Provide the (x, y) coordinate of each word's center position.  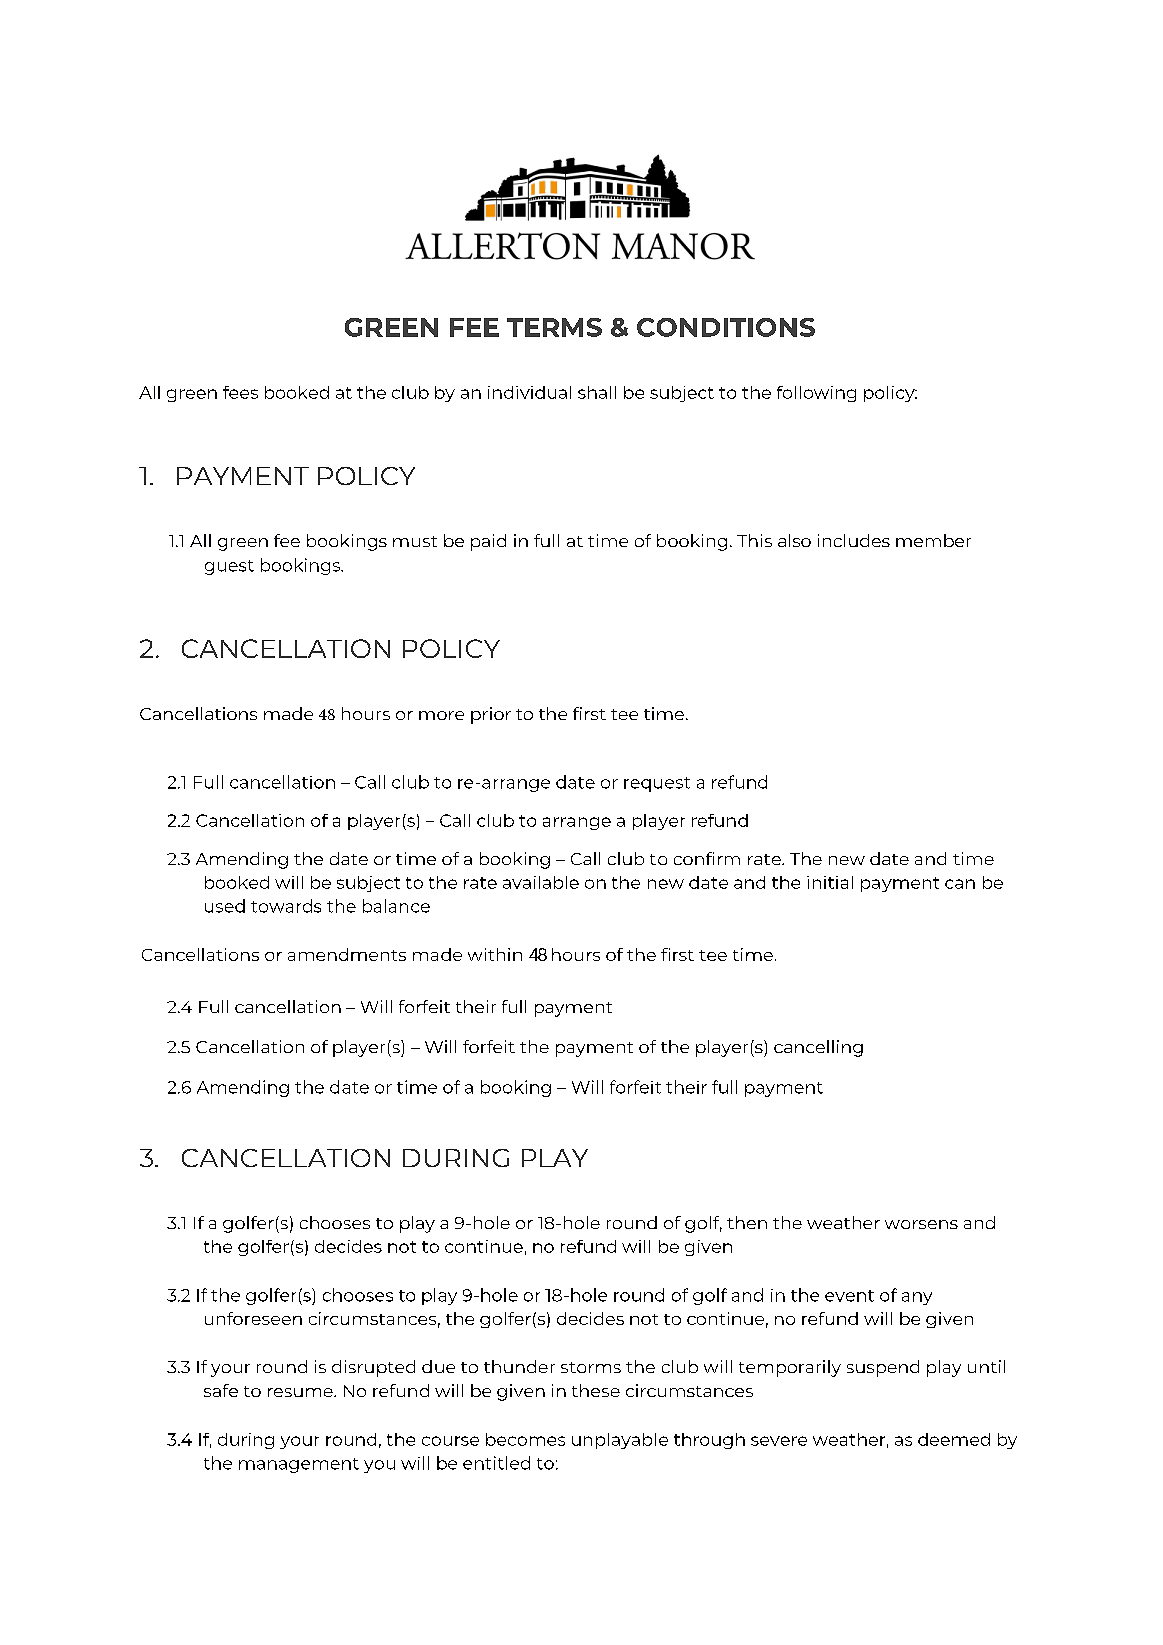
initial (830, 882)
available (541, 882)
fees (240, 392)
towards (286, 906)
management (299, 1465)
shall (597, 392)
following (816, 394)
